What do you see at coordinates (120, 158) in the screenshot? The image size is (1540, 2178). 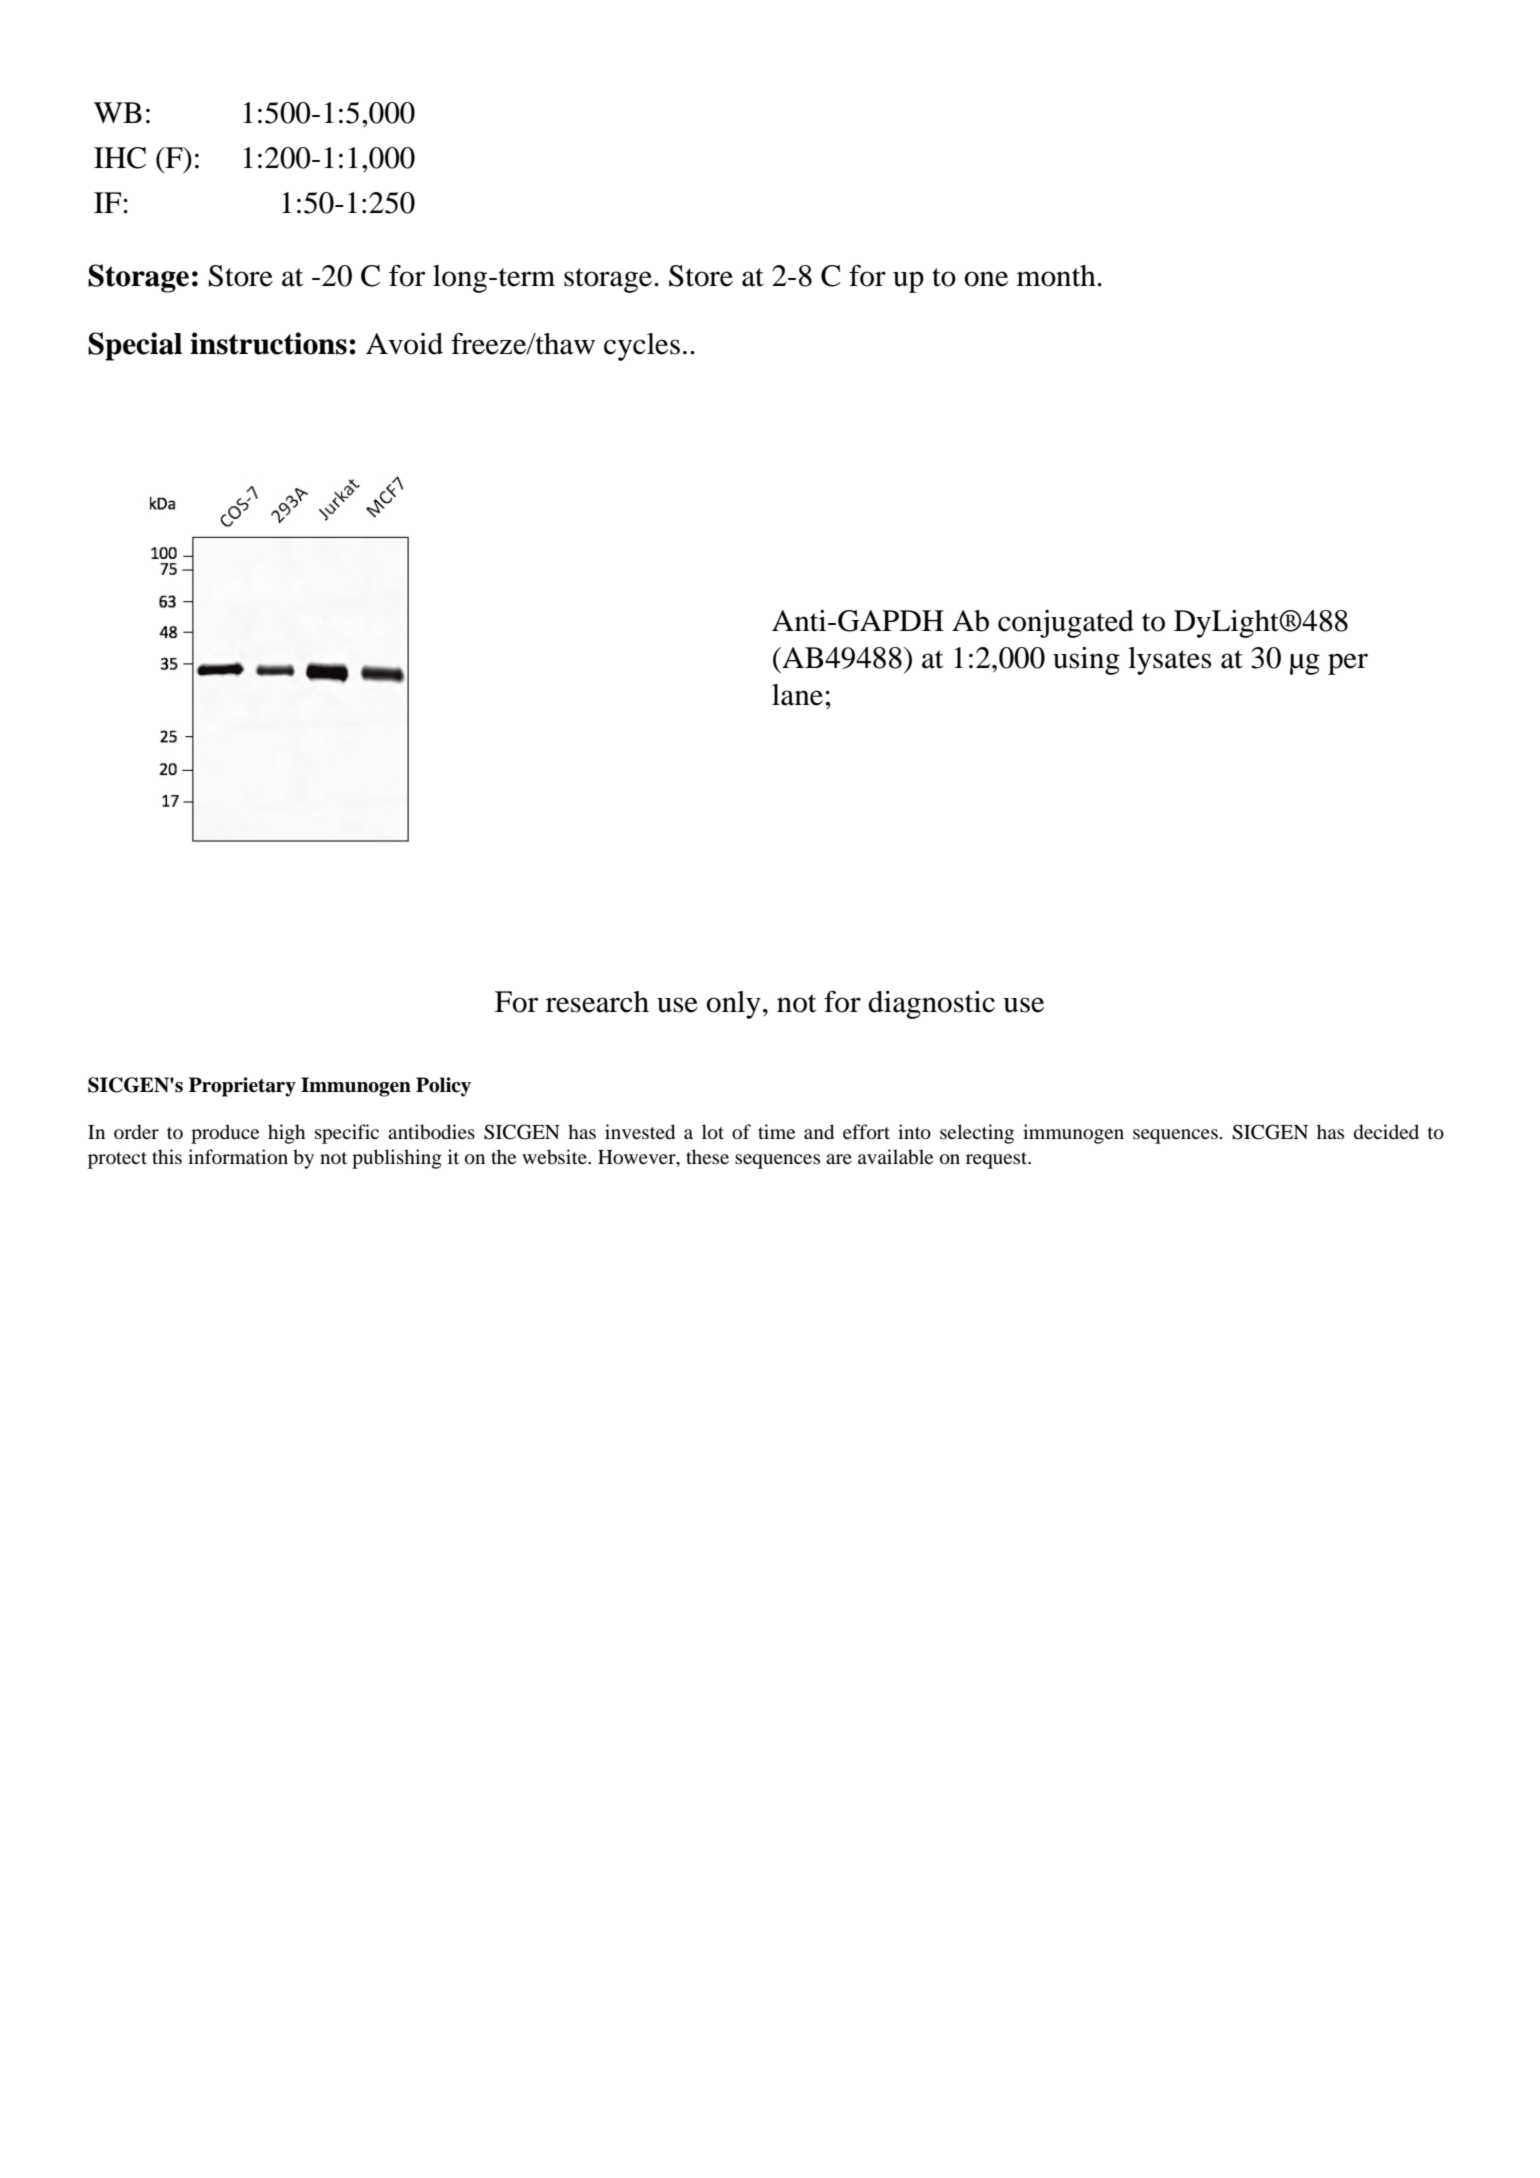 I see `IHC` at bounding box center [120, 158].
